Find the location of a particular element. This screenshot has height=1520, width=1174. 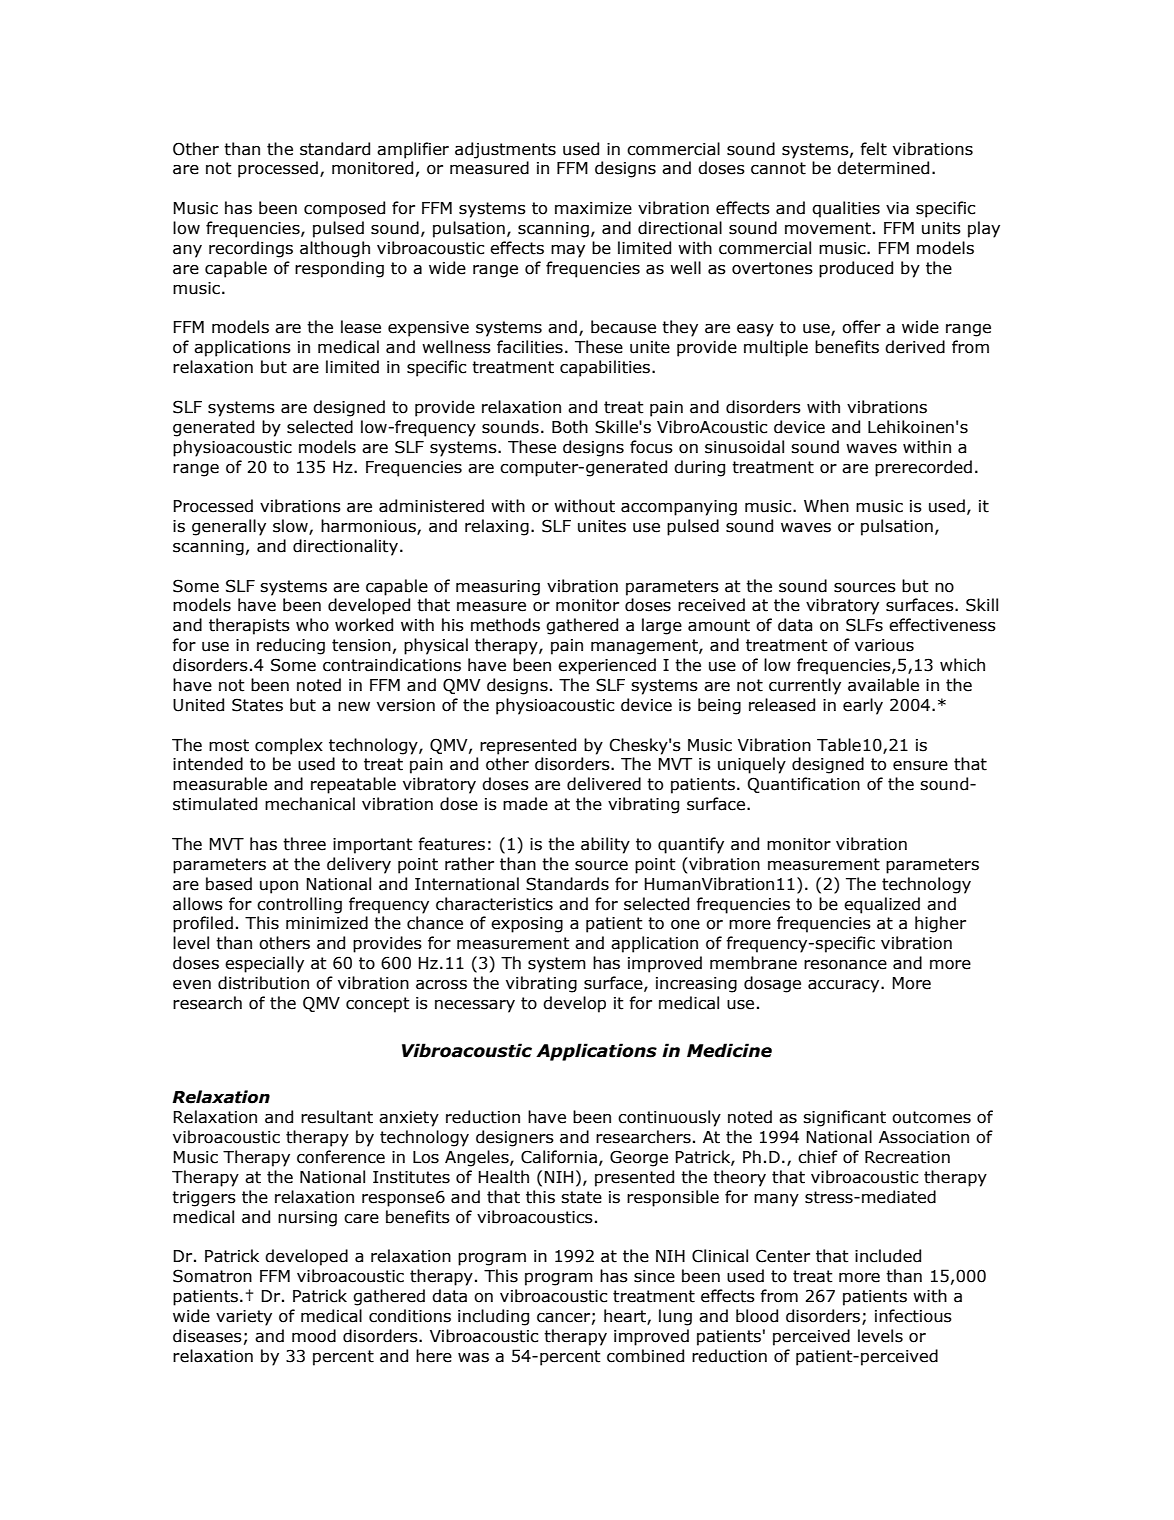

determined is located at coordinates (883, 168).
